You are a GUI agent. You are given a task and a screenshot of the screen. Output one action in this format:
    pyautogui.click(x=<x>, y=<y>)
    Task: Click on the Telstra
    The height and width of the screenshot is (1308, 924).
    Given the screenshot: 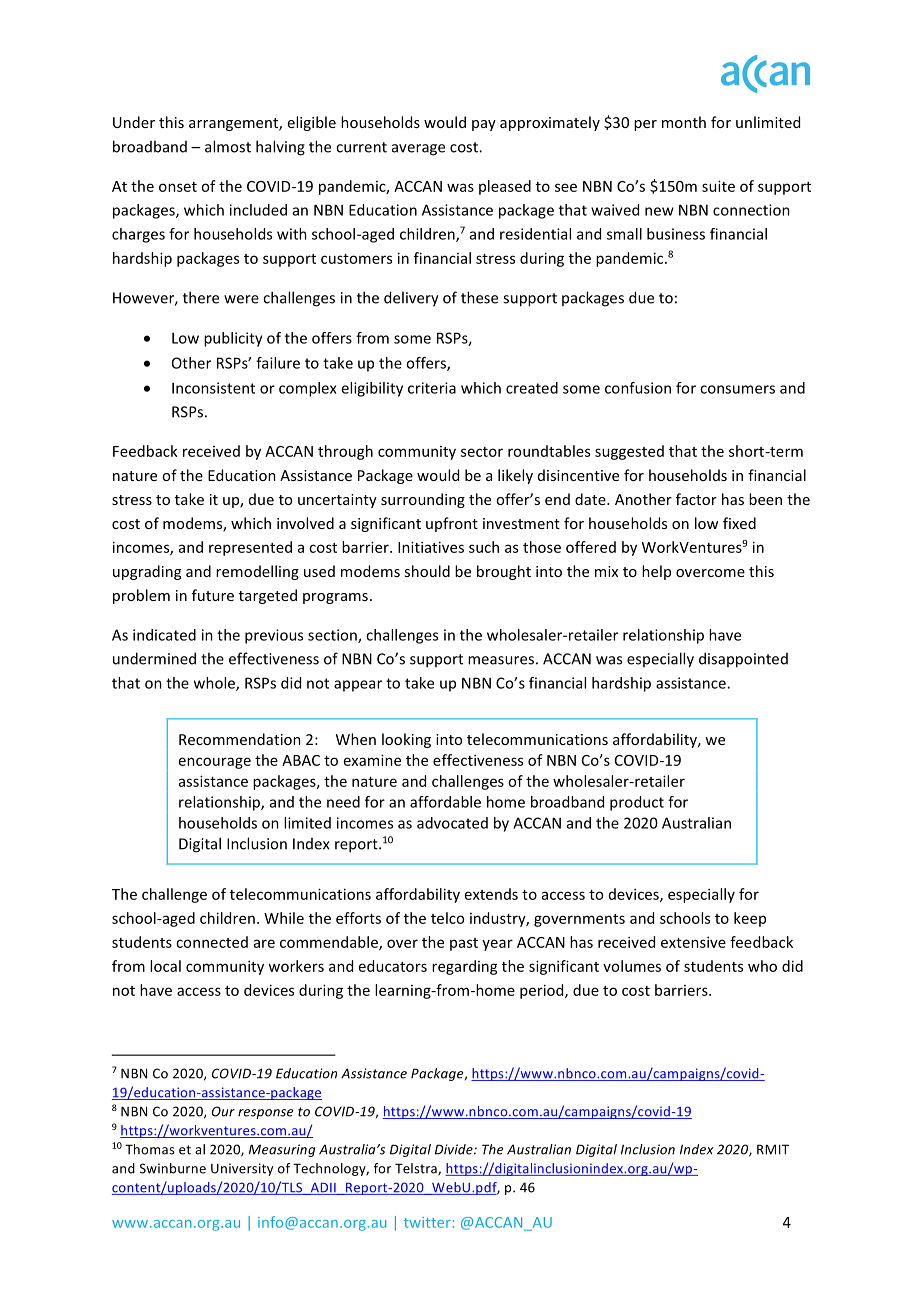 What is the action you would take?
    pyautogui.click(x=417, y=1169)
